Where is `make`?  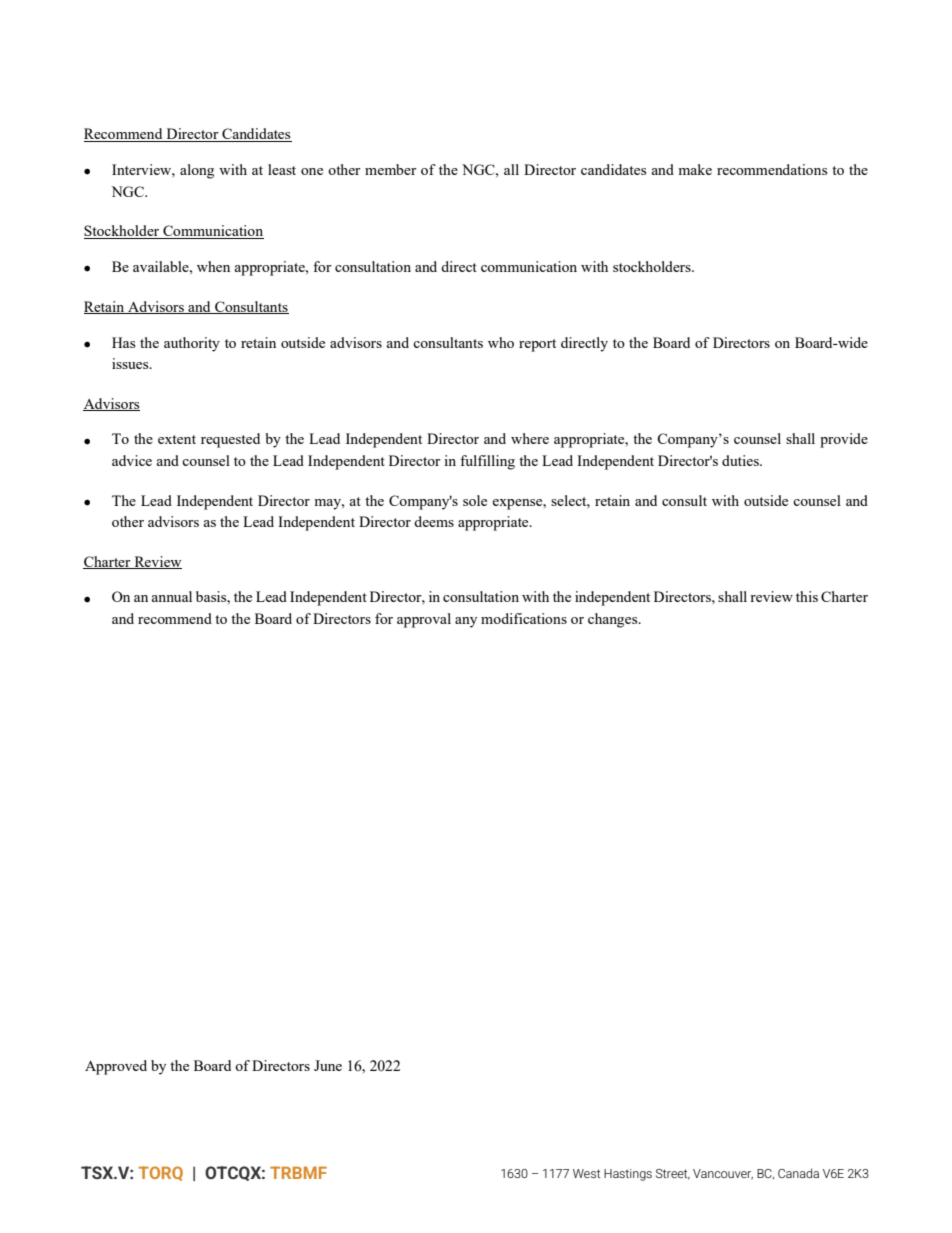
make is located at coordinates (695, 169).
